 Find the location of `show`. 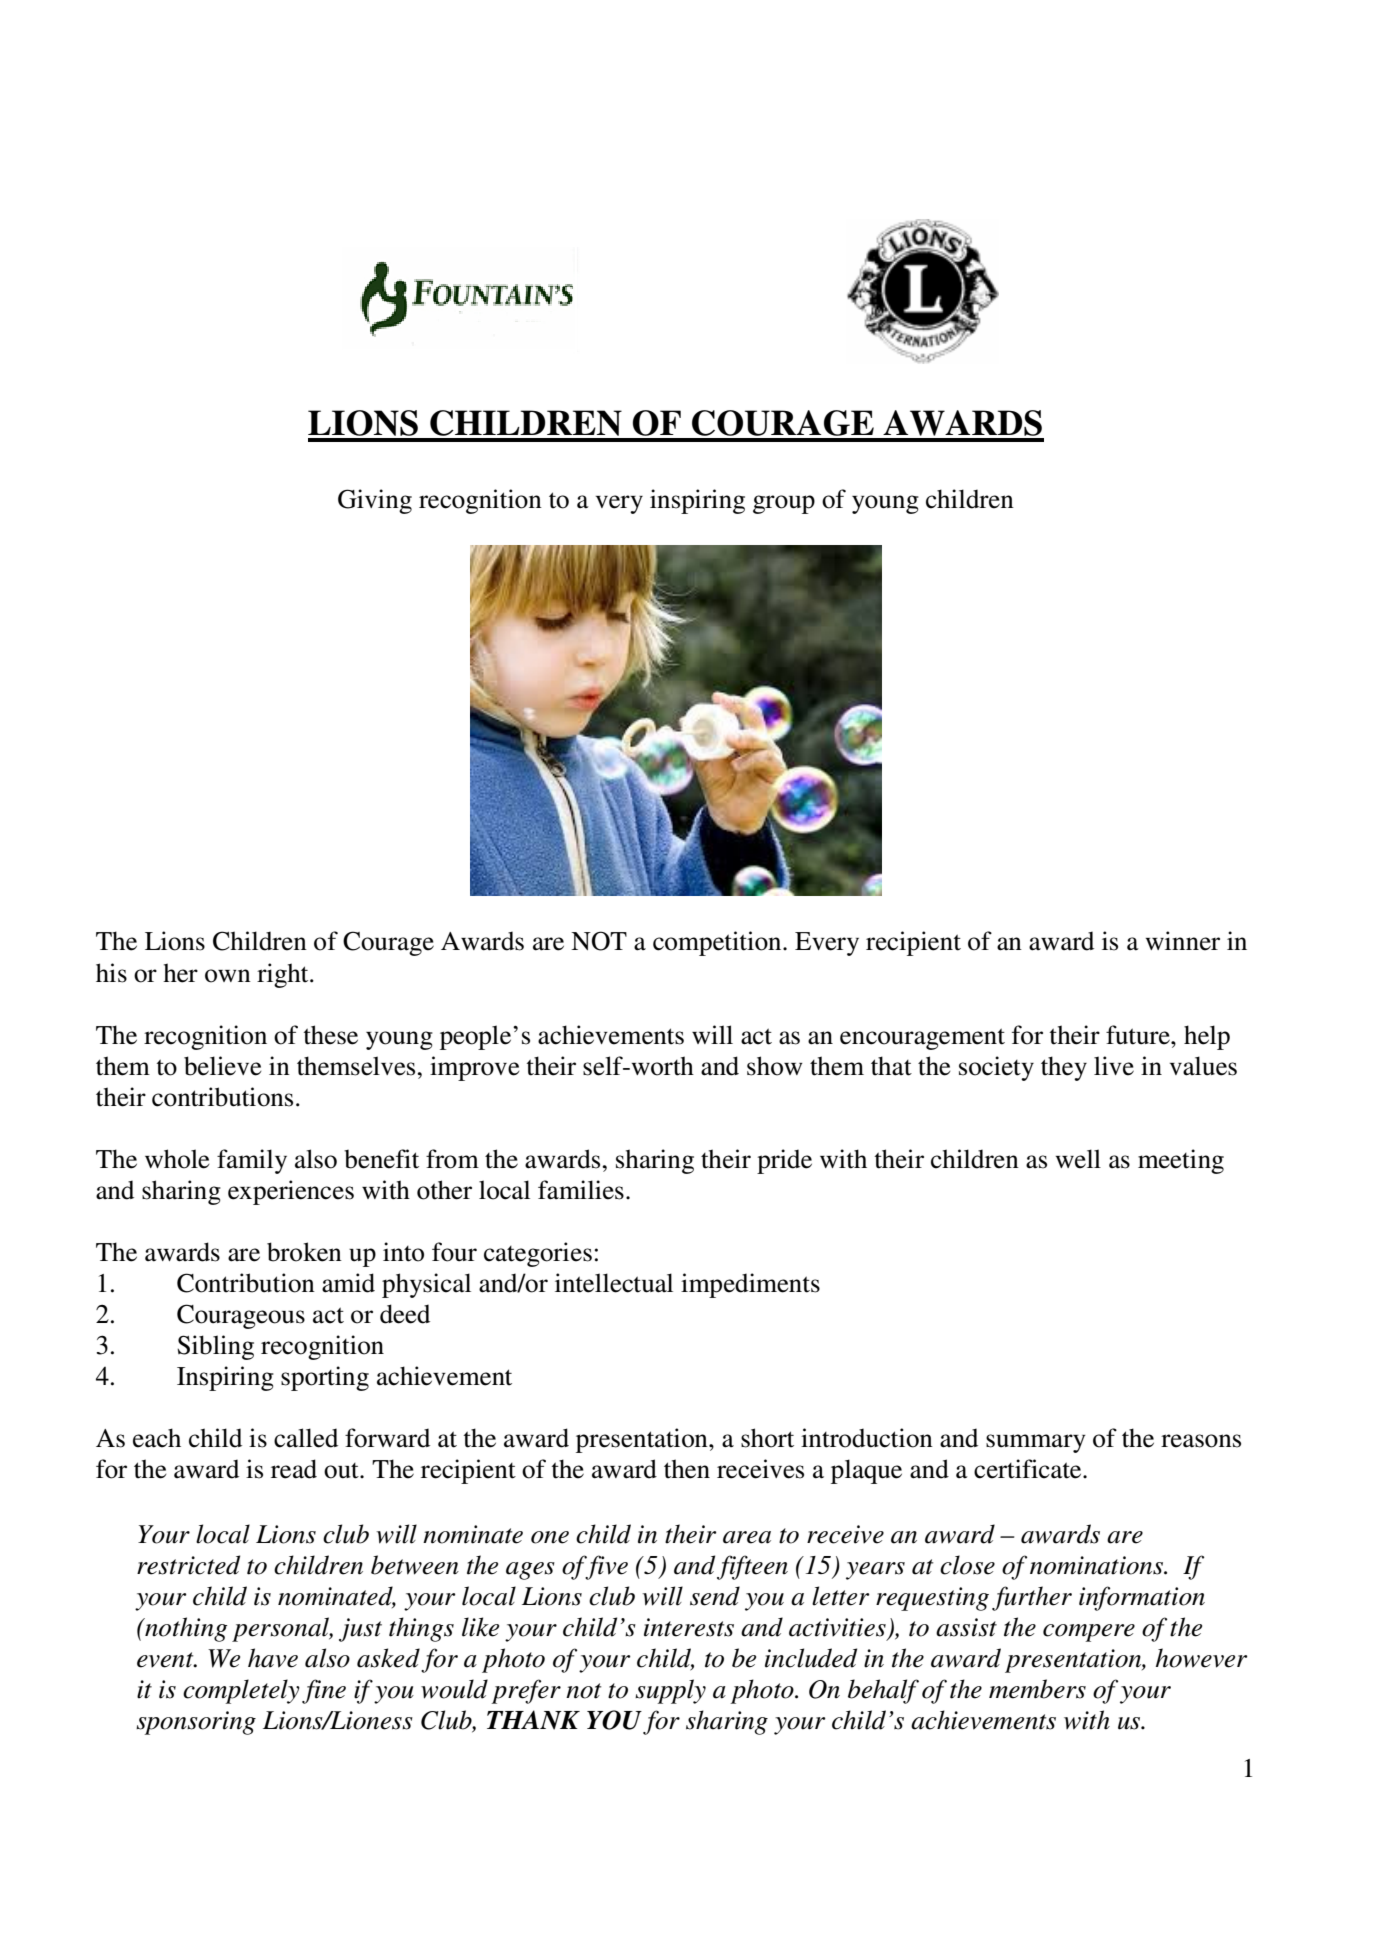

show is located at coordinates (775, 1066).
